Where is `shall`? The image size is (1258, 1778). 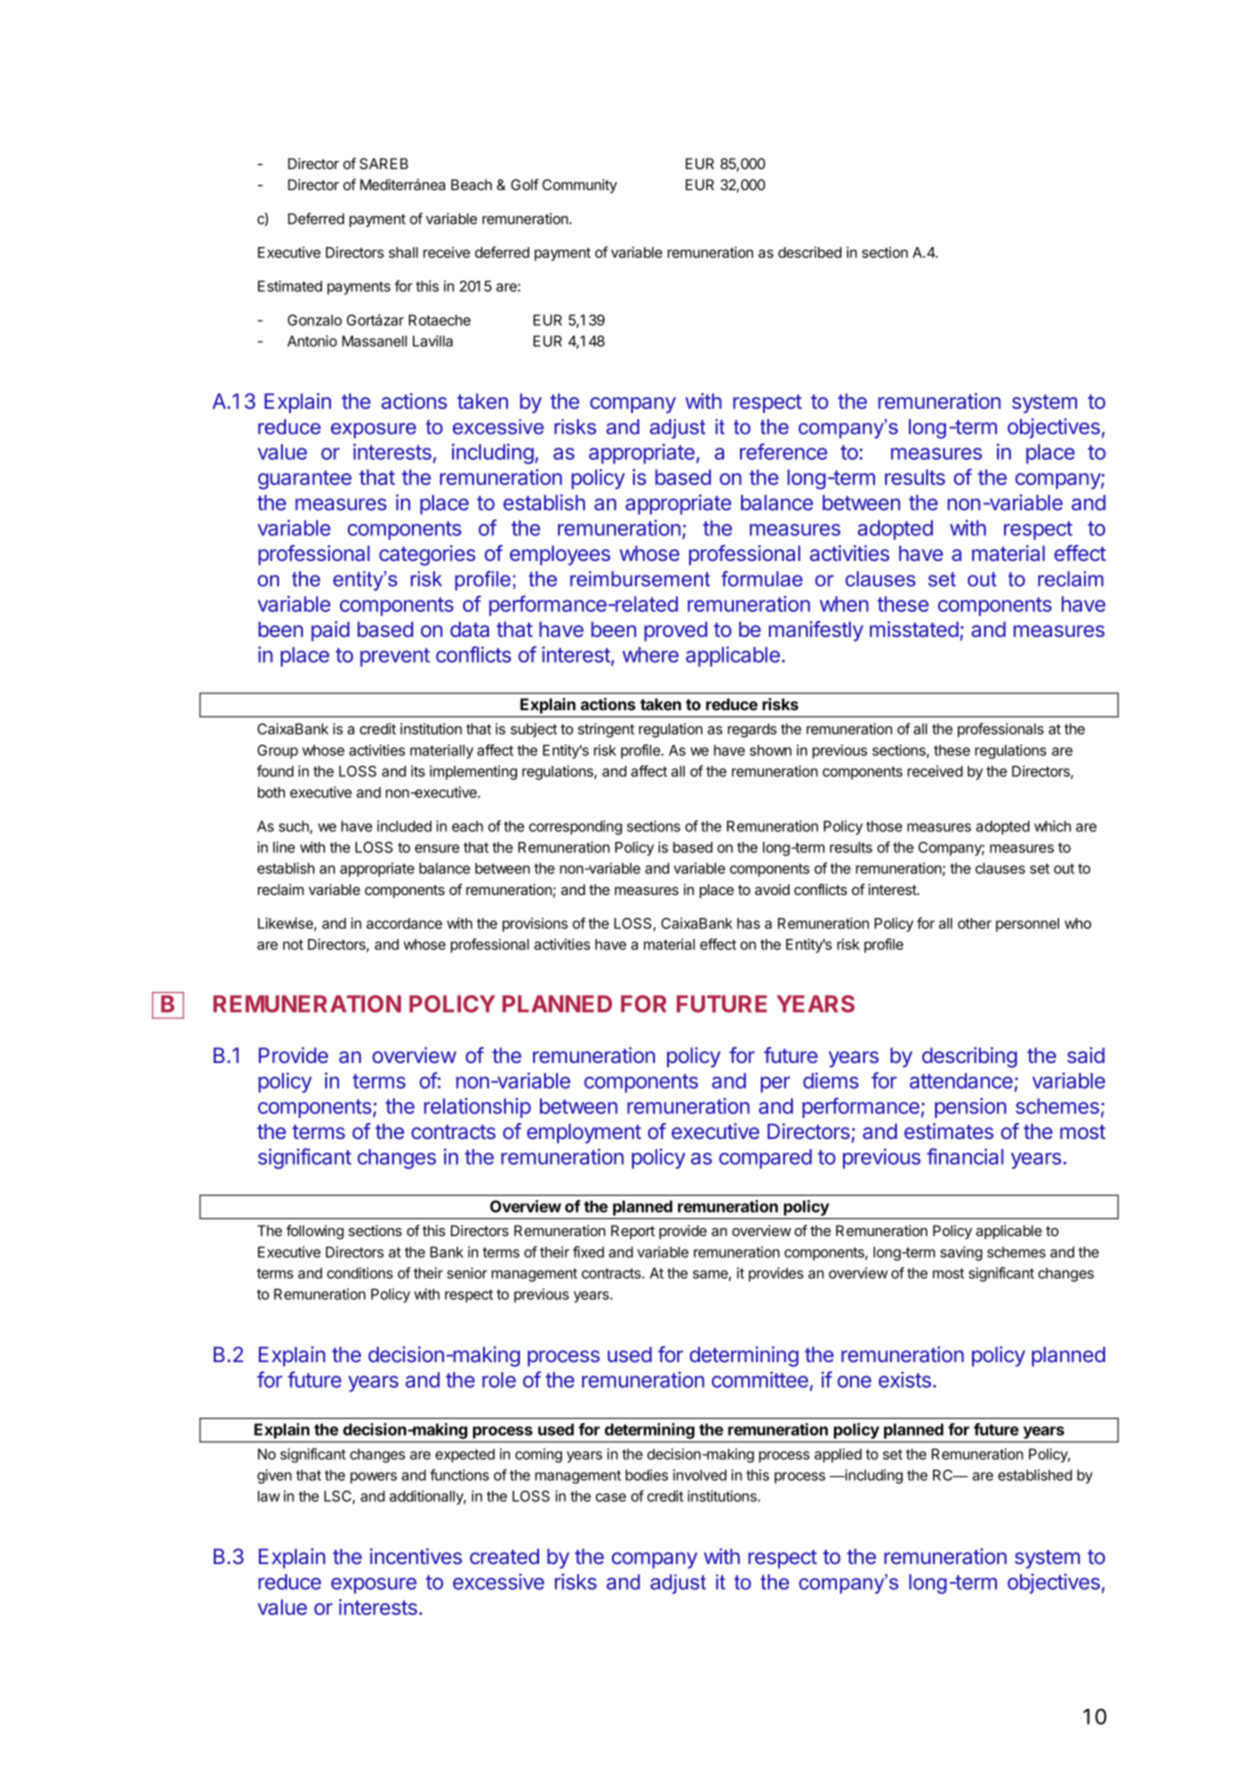
shall is located at coordinates (403, 252).
